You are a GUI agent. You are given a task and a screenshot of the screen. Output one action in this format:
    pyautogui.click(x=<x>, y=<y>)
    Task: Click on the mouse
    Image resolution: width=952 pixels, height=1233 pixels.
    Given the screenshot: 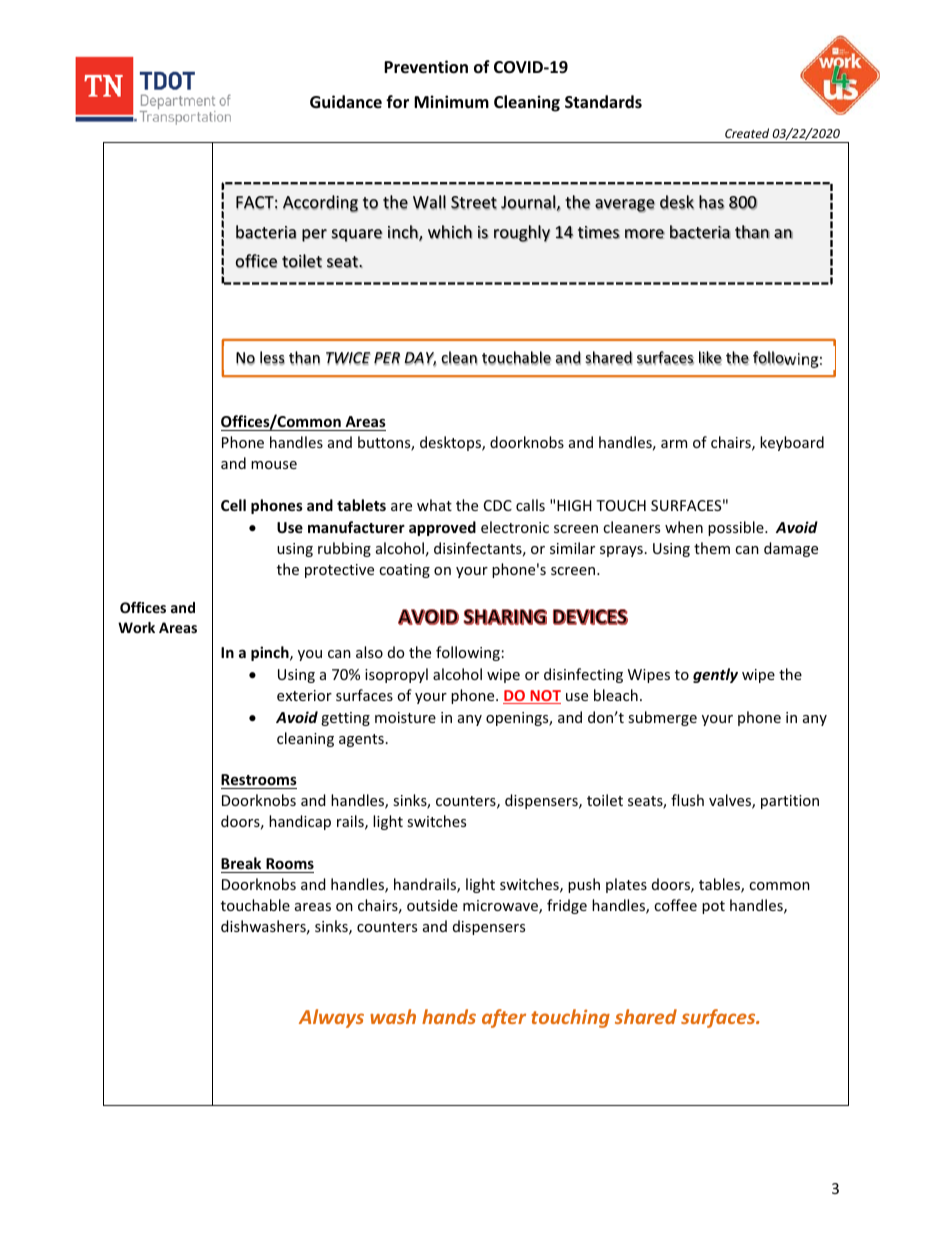 What is the action you would take?
    pyautogui.click(x=274, y=465)
